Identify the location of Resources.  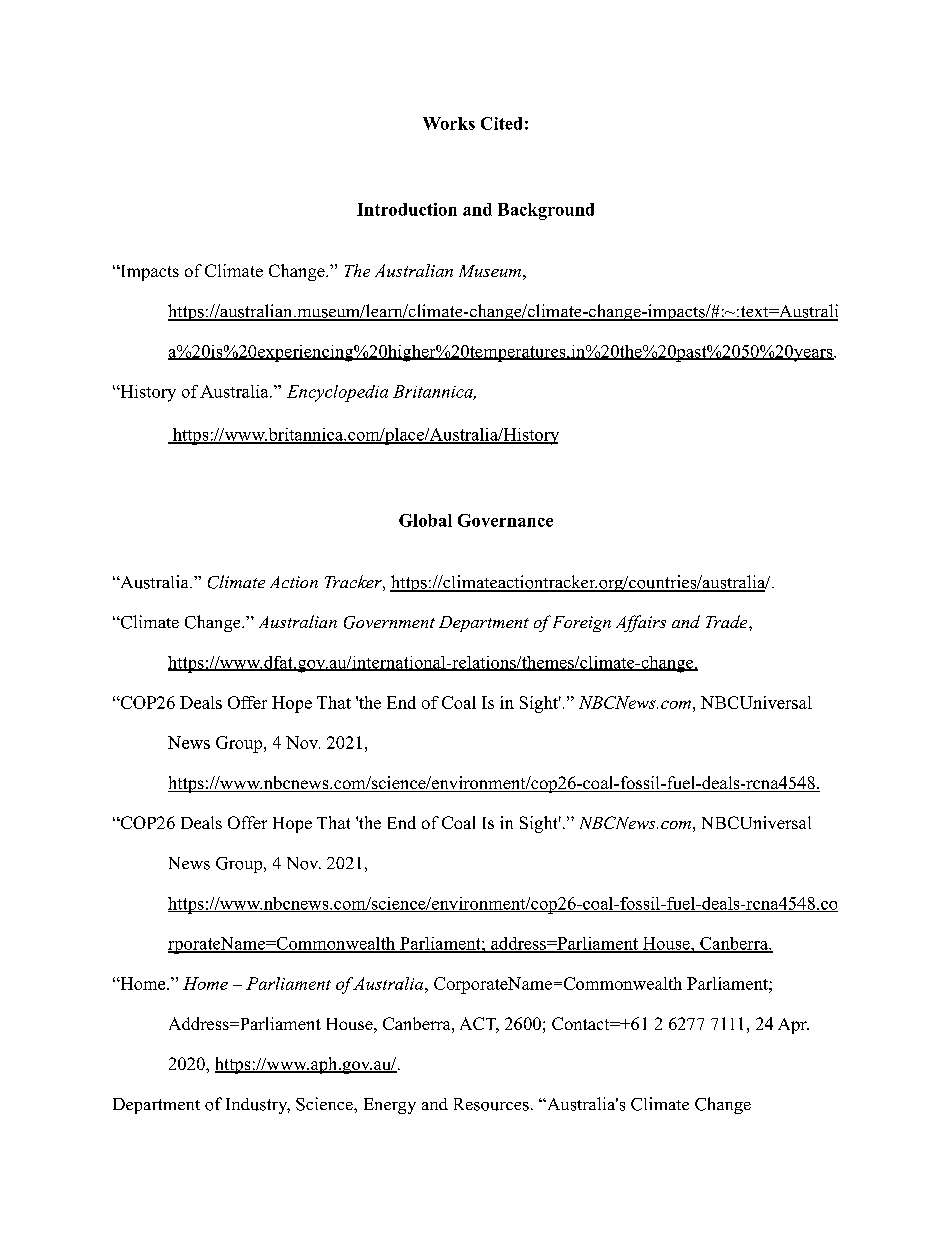
(491, 1104).
